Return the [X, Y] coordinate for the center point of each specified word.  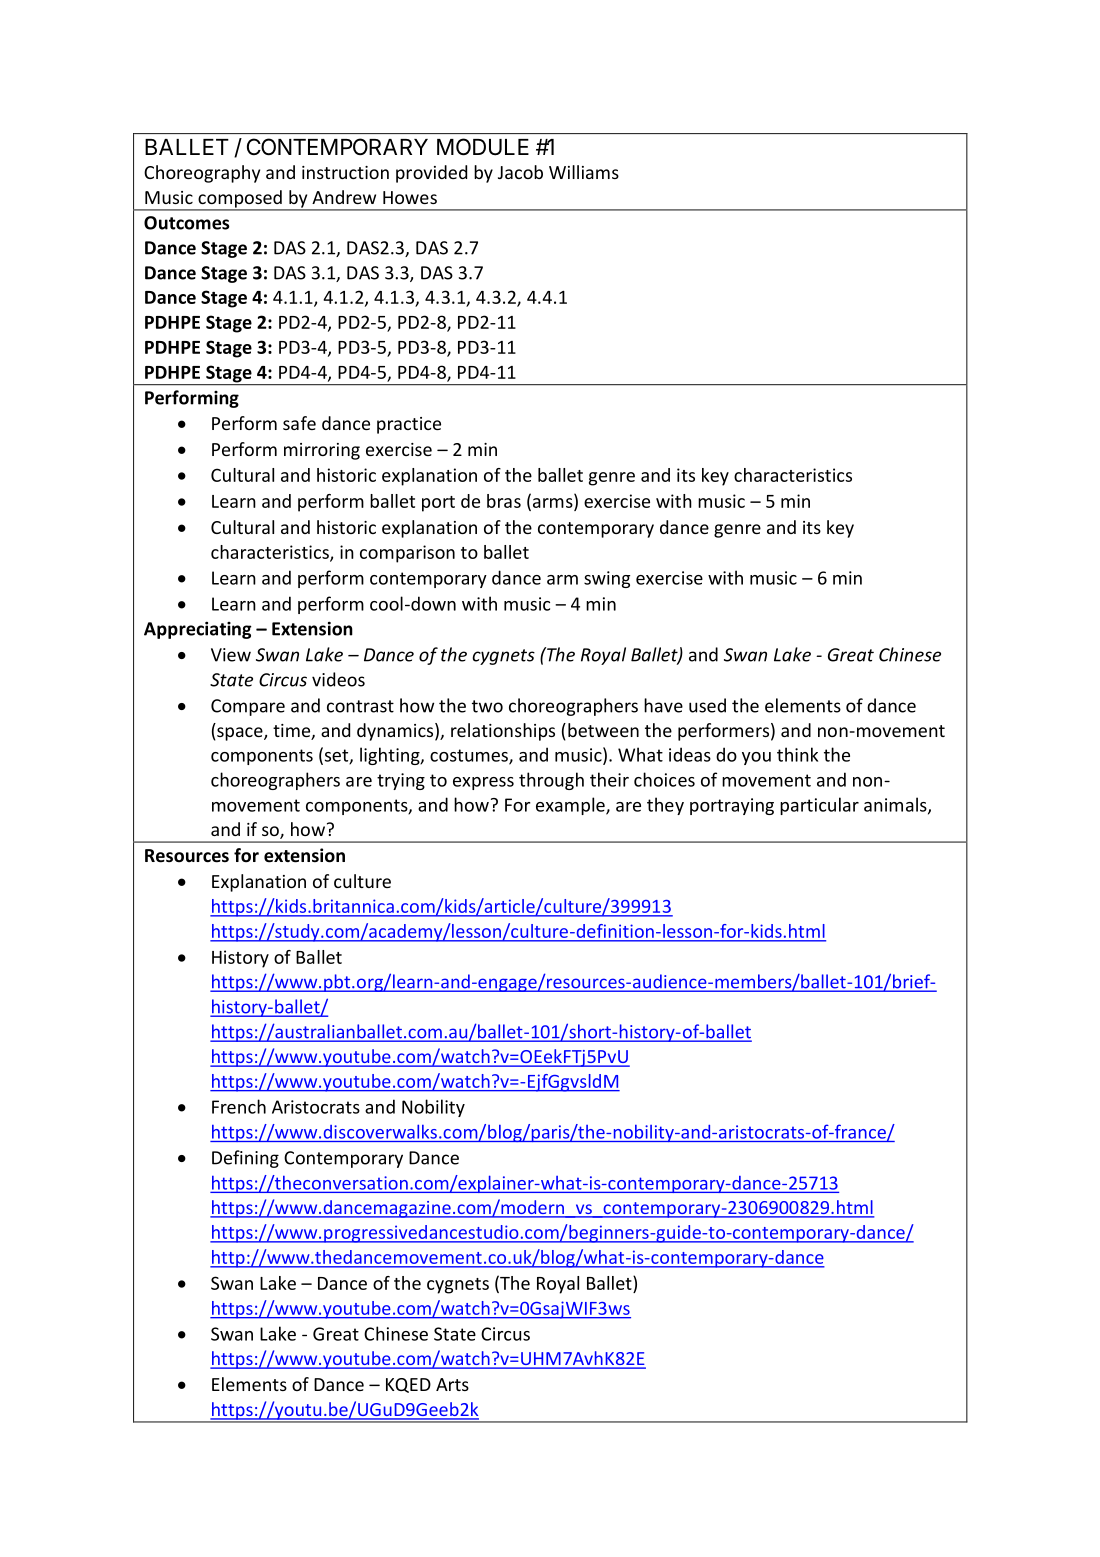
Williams [584, 172]
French [239, 1106]
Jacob [520, 172]
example [571, 806]
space [240, 734]
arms [552, 504]
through [551, 781]
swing [607, 579]
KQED [408, 1385]
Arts [452, 1384]
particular [819, 806]
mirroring [322, 451]
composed [240, 200]
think [797, 754]
